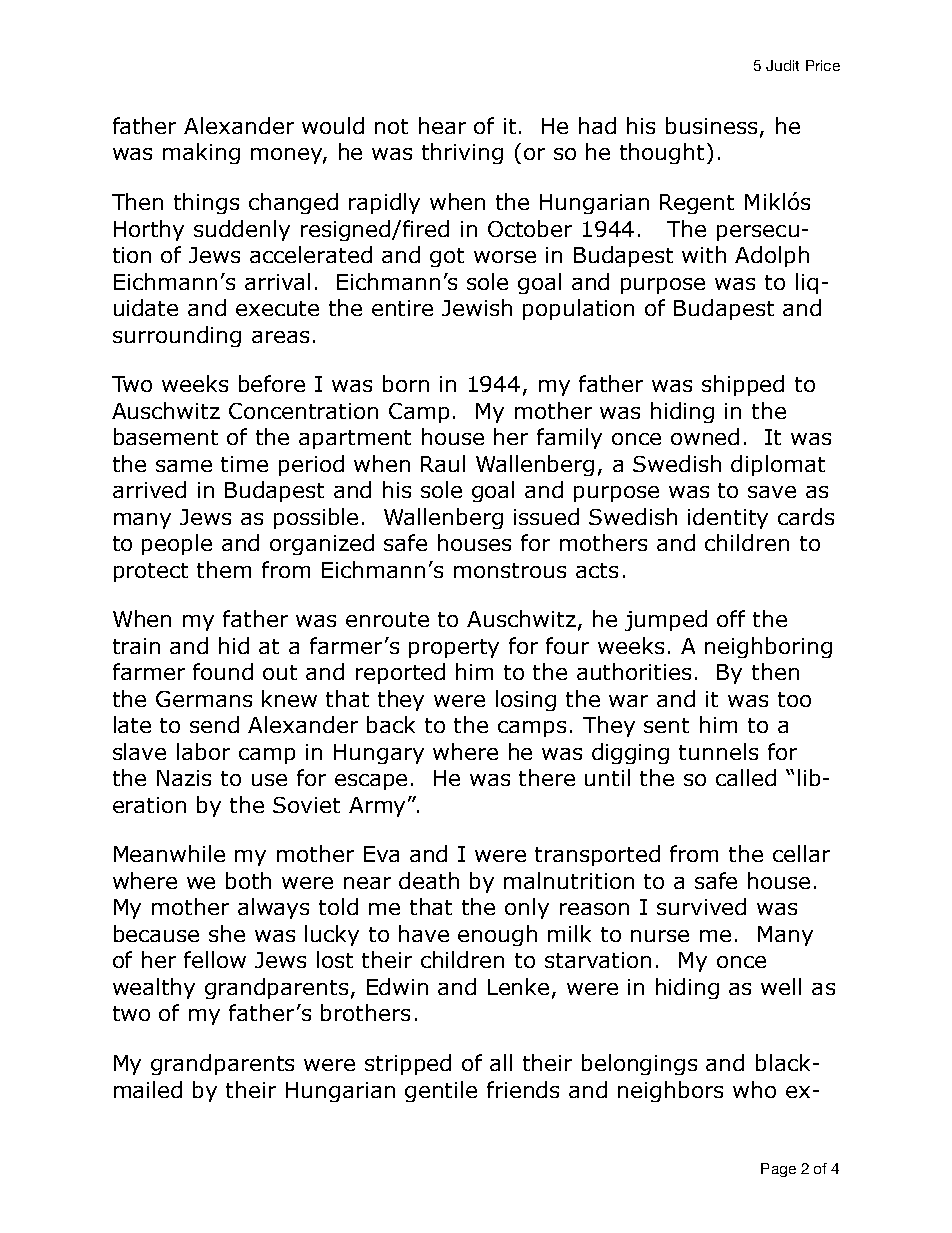 The height and width of the document is (1233, 952). Describe the element at coordinates (701, 906) in the document. I see `survived` at that location.
